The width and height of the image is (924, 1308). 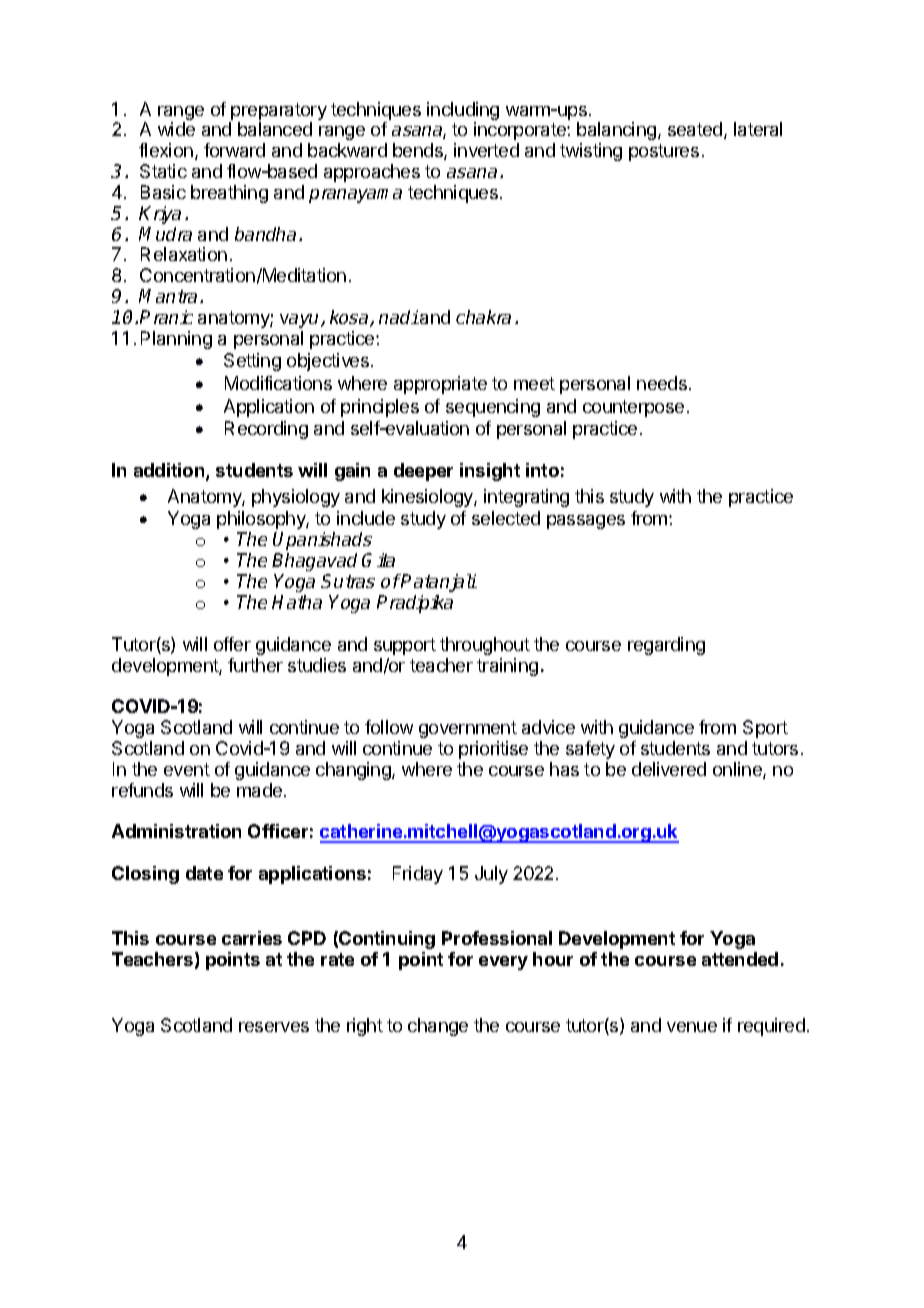 I want to click on seated, so click(x=696, y=130).
